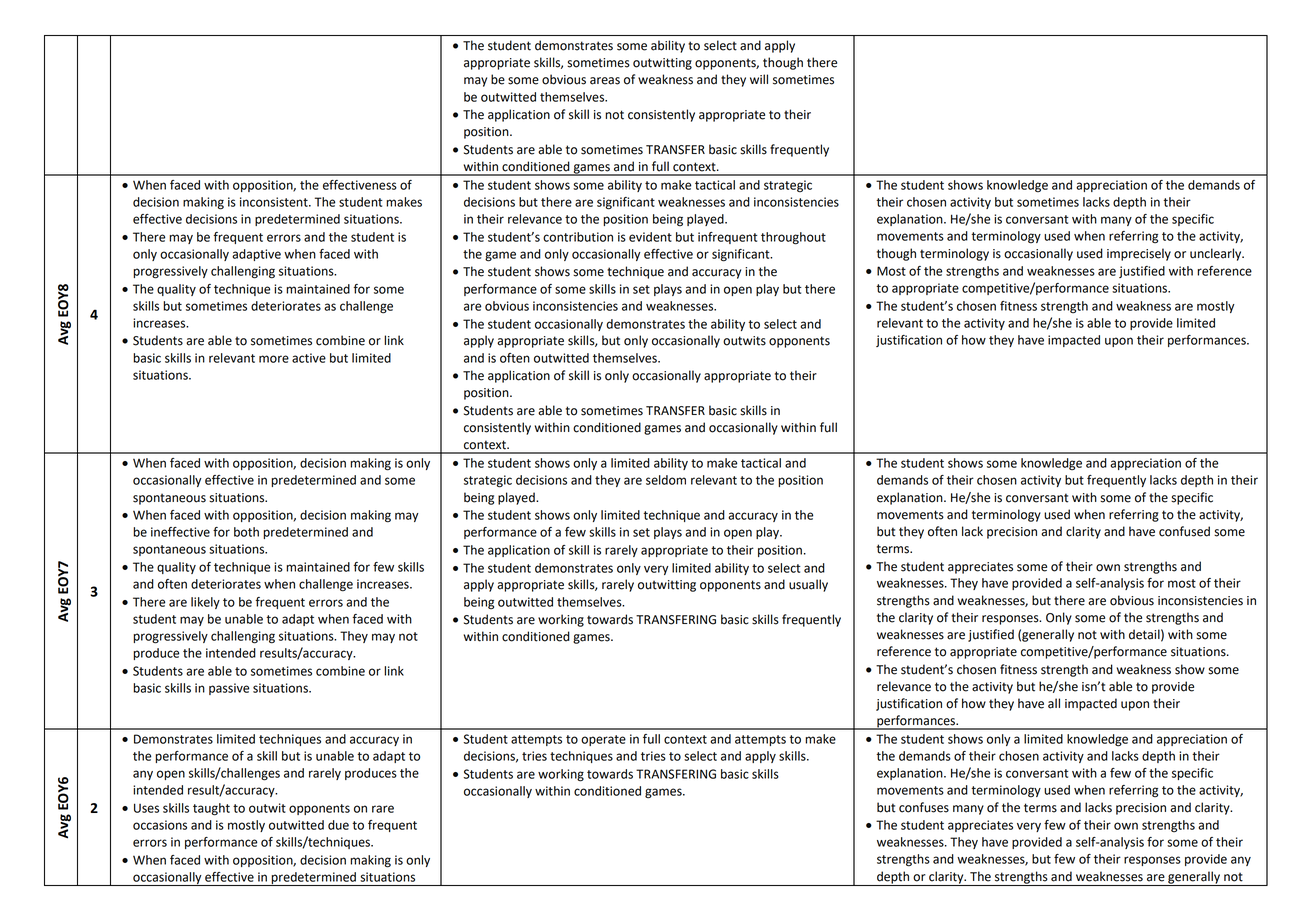  Describe the element at coordinates (605, 81) in the document. I see `areas` at that location.
